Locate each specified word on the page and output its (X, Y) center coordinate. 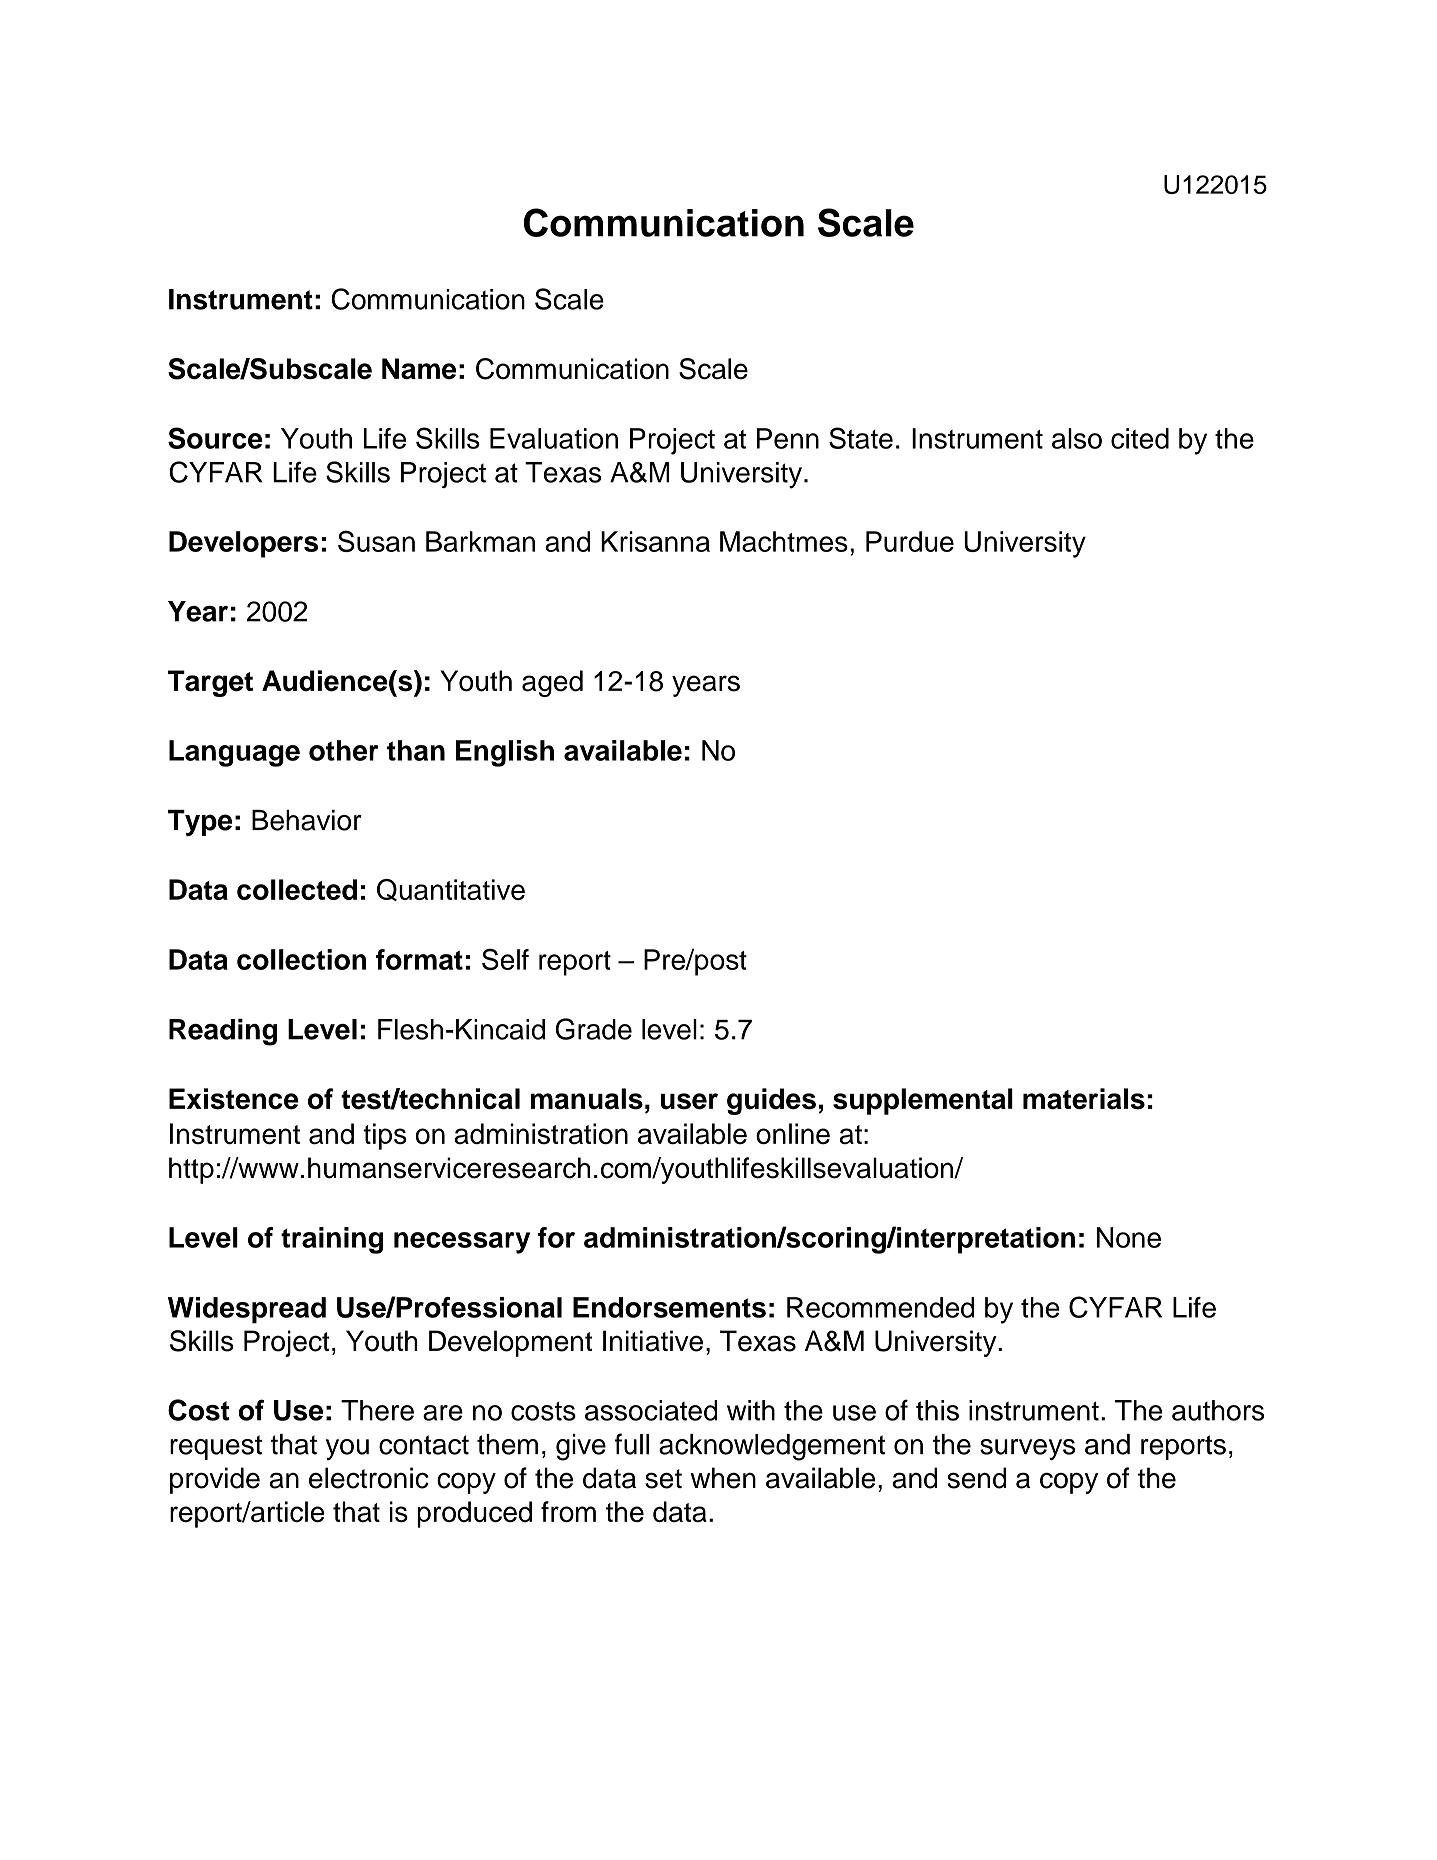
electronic (369, 1478)
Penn (788, 438)
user (689, 1101)
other (344, 750)
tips (385, 1136)
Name (419, 369)
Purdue (910, 541)
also (1077, 438)
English (505, 753)
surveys (1027, 1449)
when (723, 1478)
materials (1084, 1099)
